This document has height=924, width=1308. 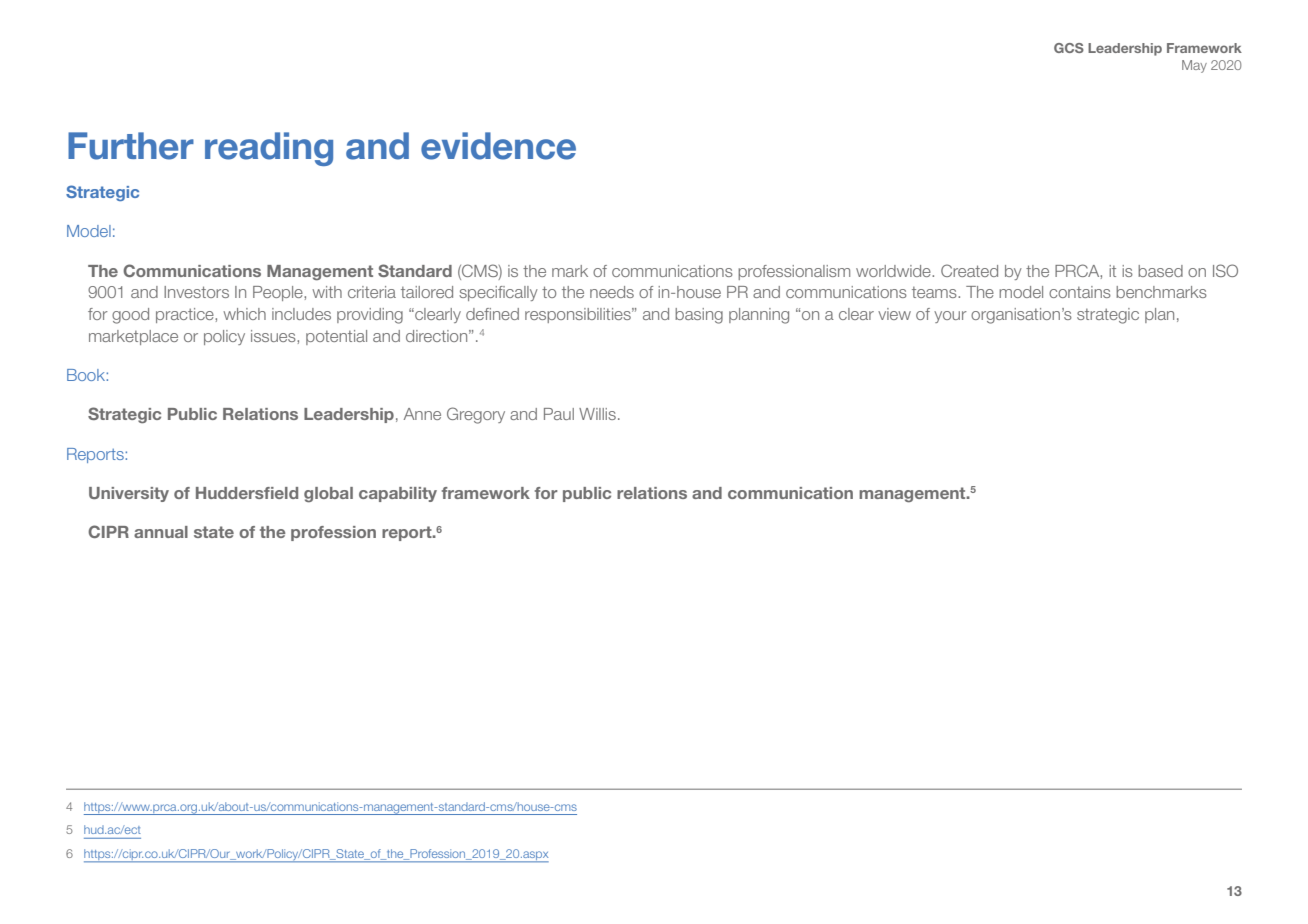 What do you see at coordinates (1194, 66) in the document?
I see `May` at bounding box center [1194, 66].
